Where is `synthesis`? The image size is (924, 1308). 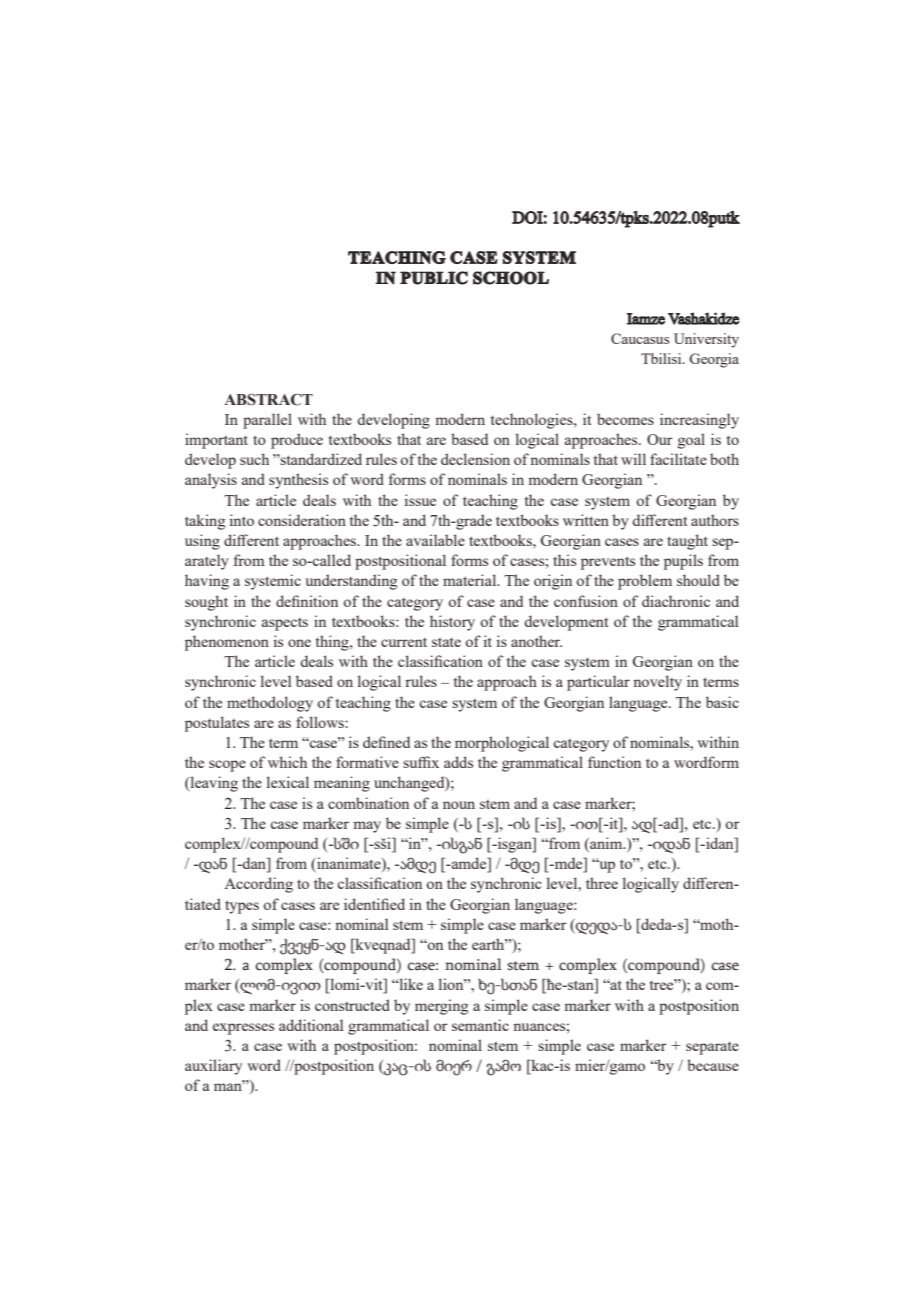 synthesis is located at coordinates (298, 481).
